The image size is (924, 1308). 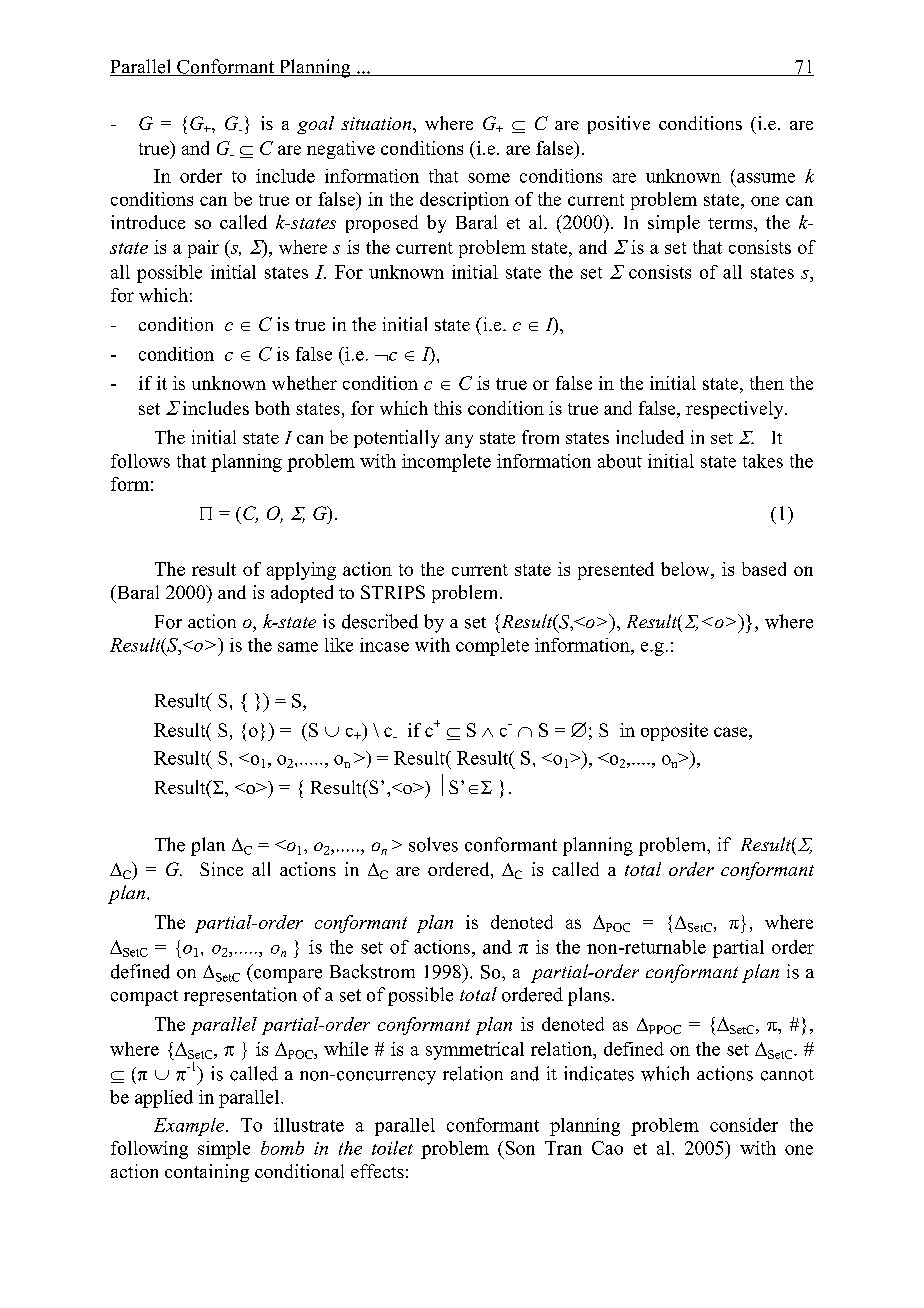 I want to click on same, so click(x=298, y=647).
